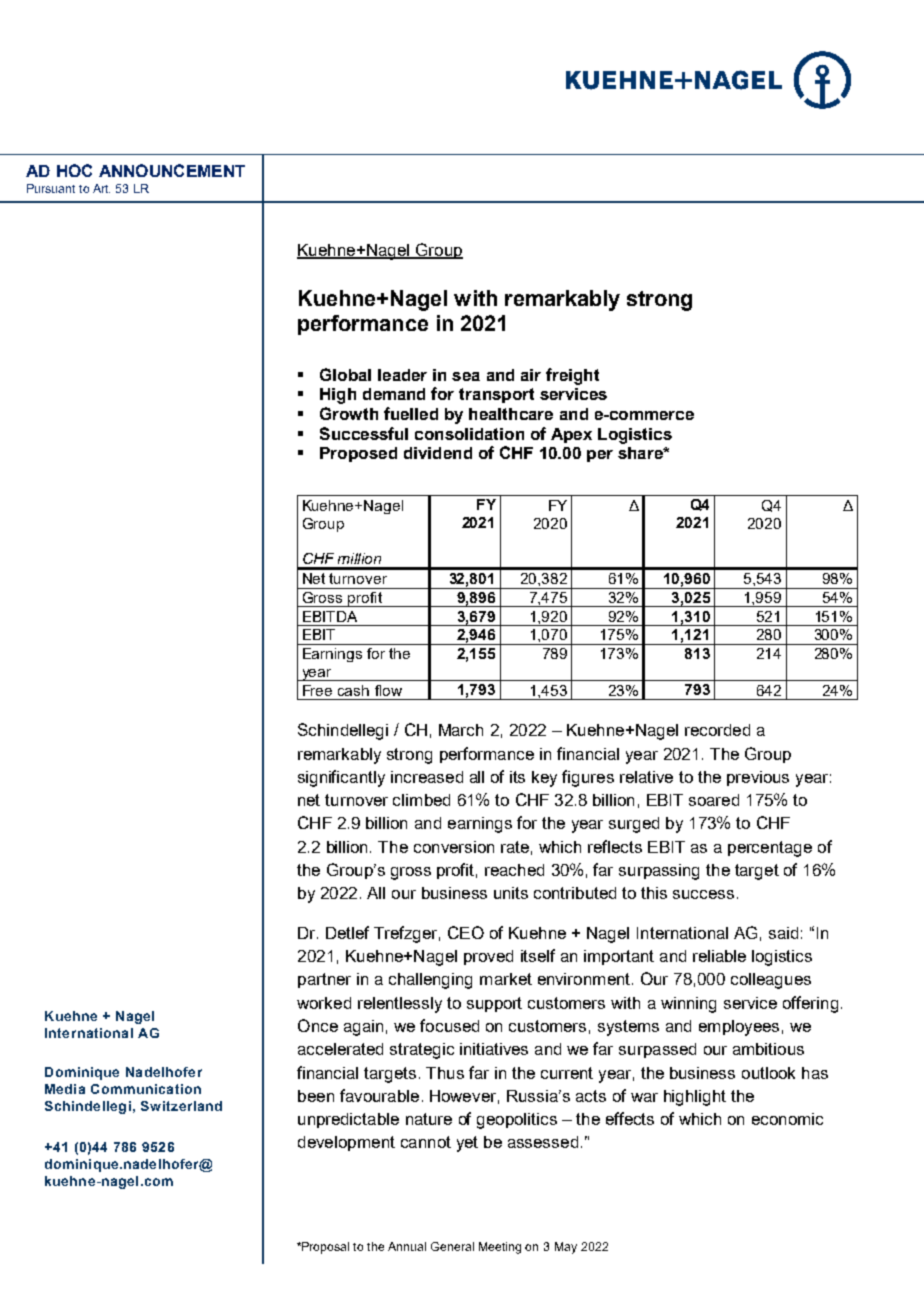 The height and width of the document is (1308, 924). Describe the element at coordinates (172, 170) in the document. I see `ANNOUNCEMENT` at that location.
